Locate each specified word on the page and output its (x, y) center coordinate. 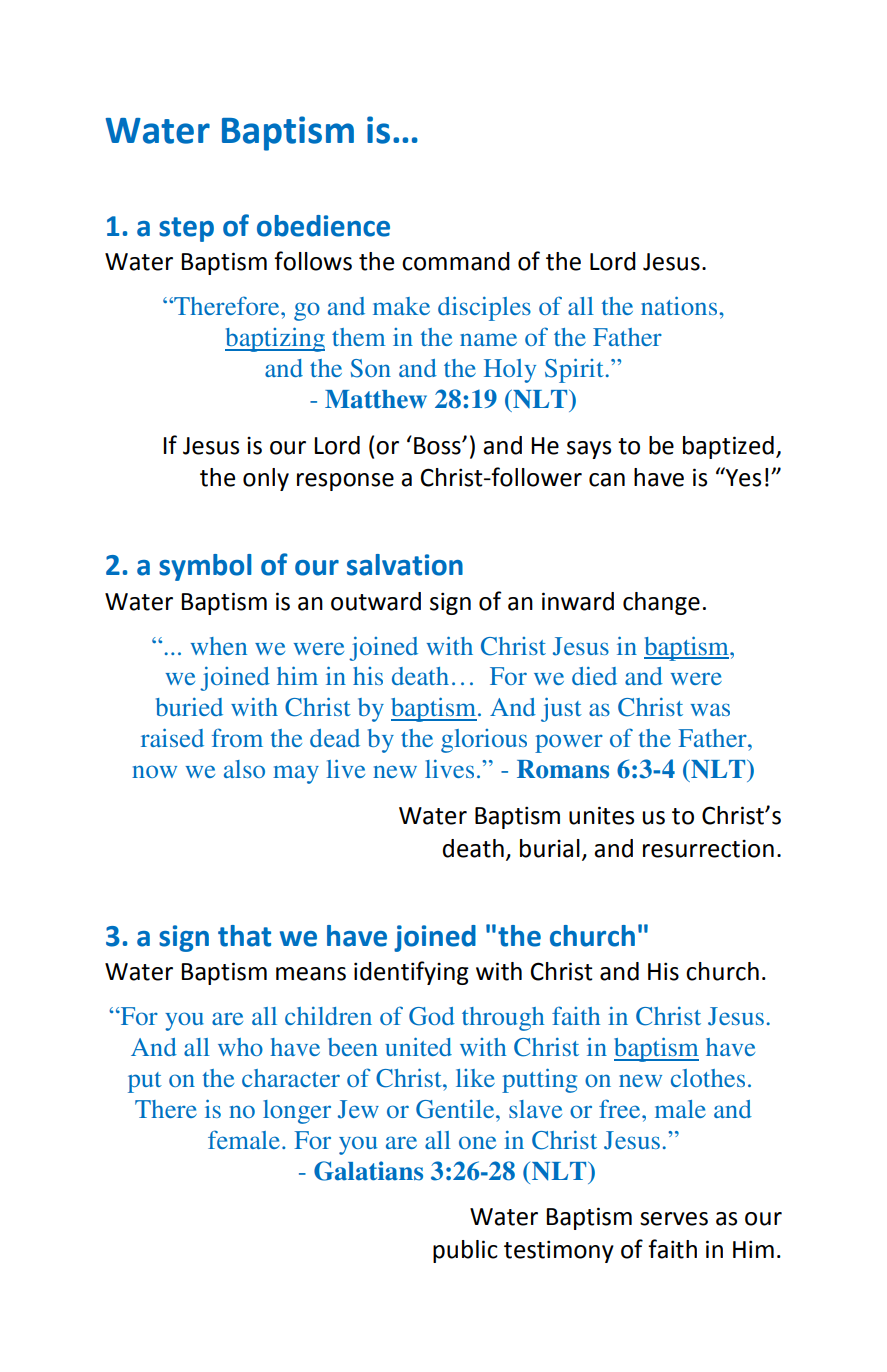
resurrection (708, 848)
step (186, 229)
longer (297, 1112)
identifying (411, 973)
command (456, 261)
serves (674, 1219)
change (661, 603)
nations (680, 305)
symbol (205, 567)
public (465, 1251)
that (244, 936)
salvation (405, 565)
